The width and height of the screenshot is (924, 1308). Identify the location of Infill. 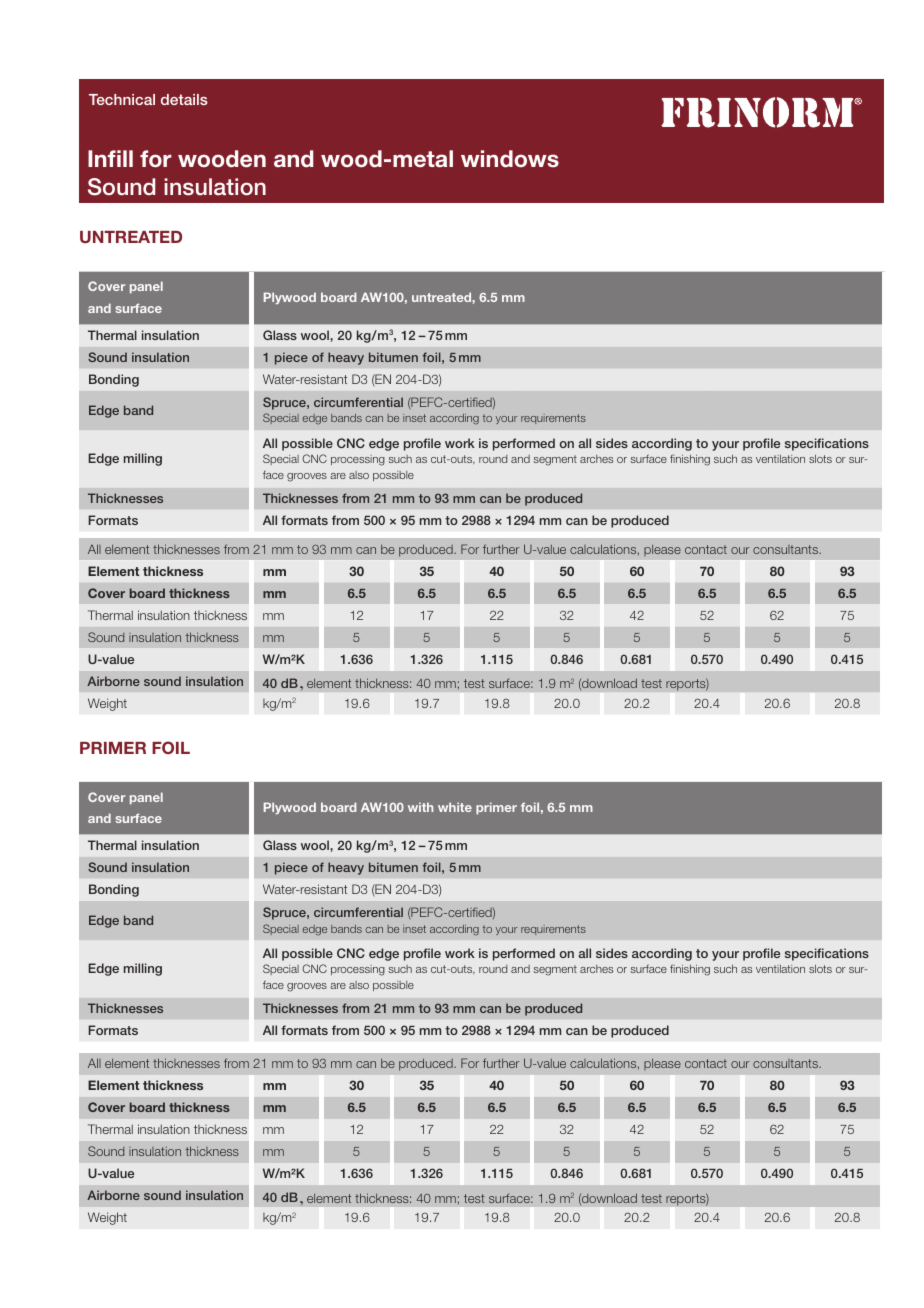
(110, 158).
